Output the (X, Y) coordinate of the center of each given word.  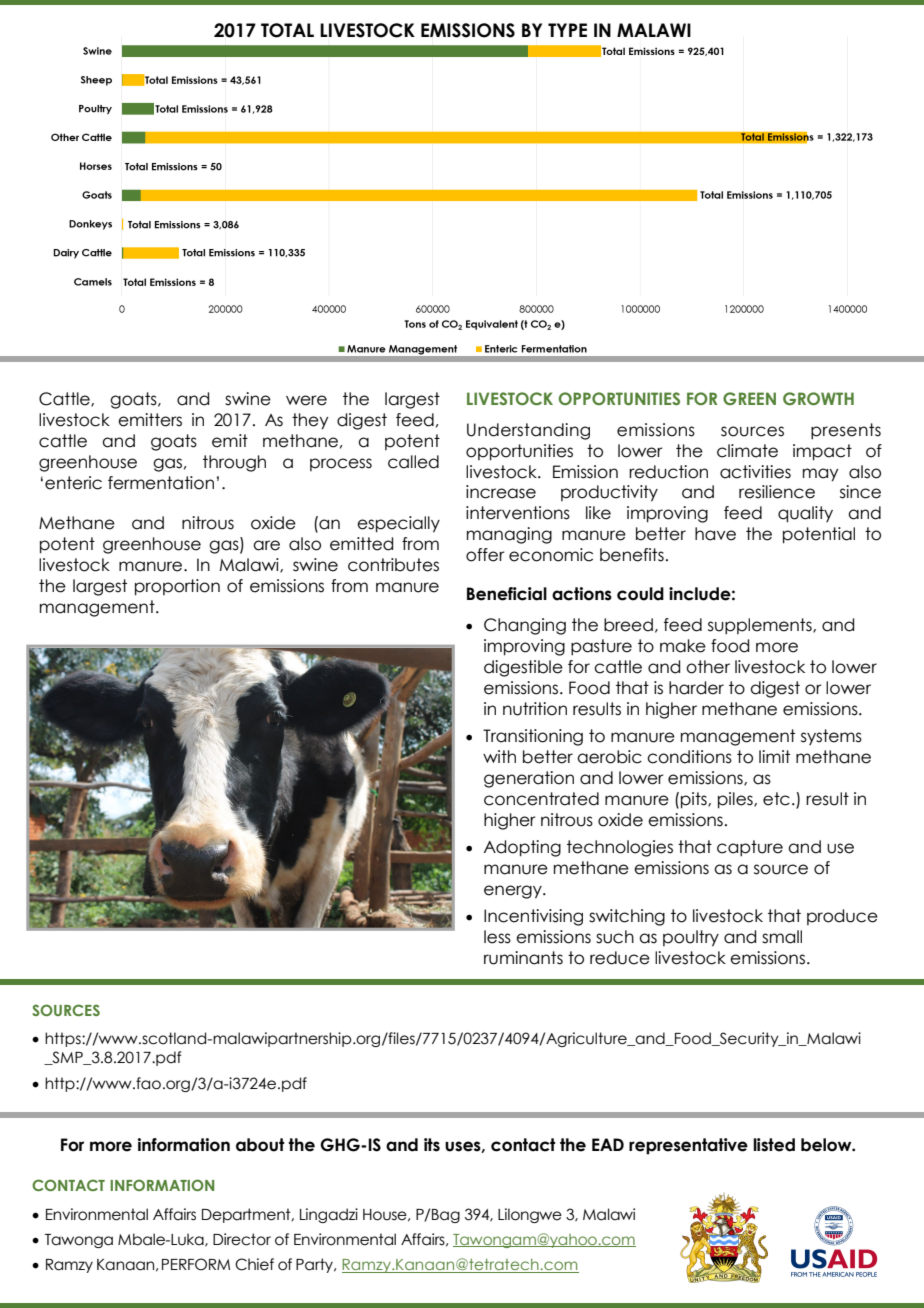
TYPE (567, 30)
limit (774, 756)
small (782, 937)
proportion (177, 587)
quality (805, 514)
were (306, 400)
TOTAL (287, 30)
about (260, 1145)
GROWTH (818, 398)
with (499, 756)
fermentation (161, 483)
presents (846, 431)
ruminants (523, 958)
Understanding (528, 431)
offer (485, 555)
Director (242, 1239)
